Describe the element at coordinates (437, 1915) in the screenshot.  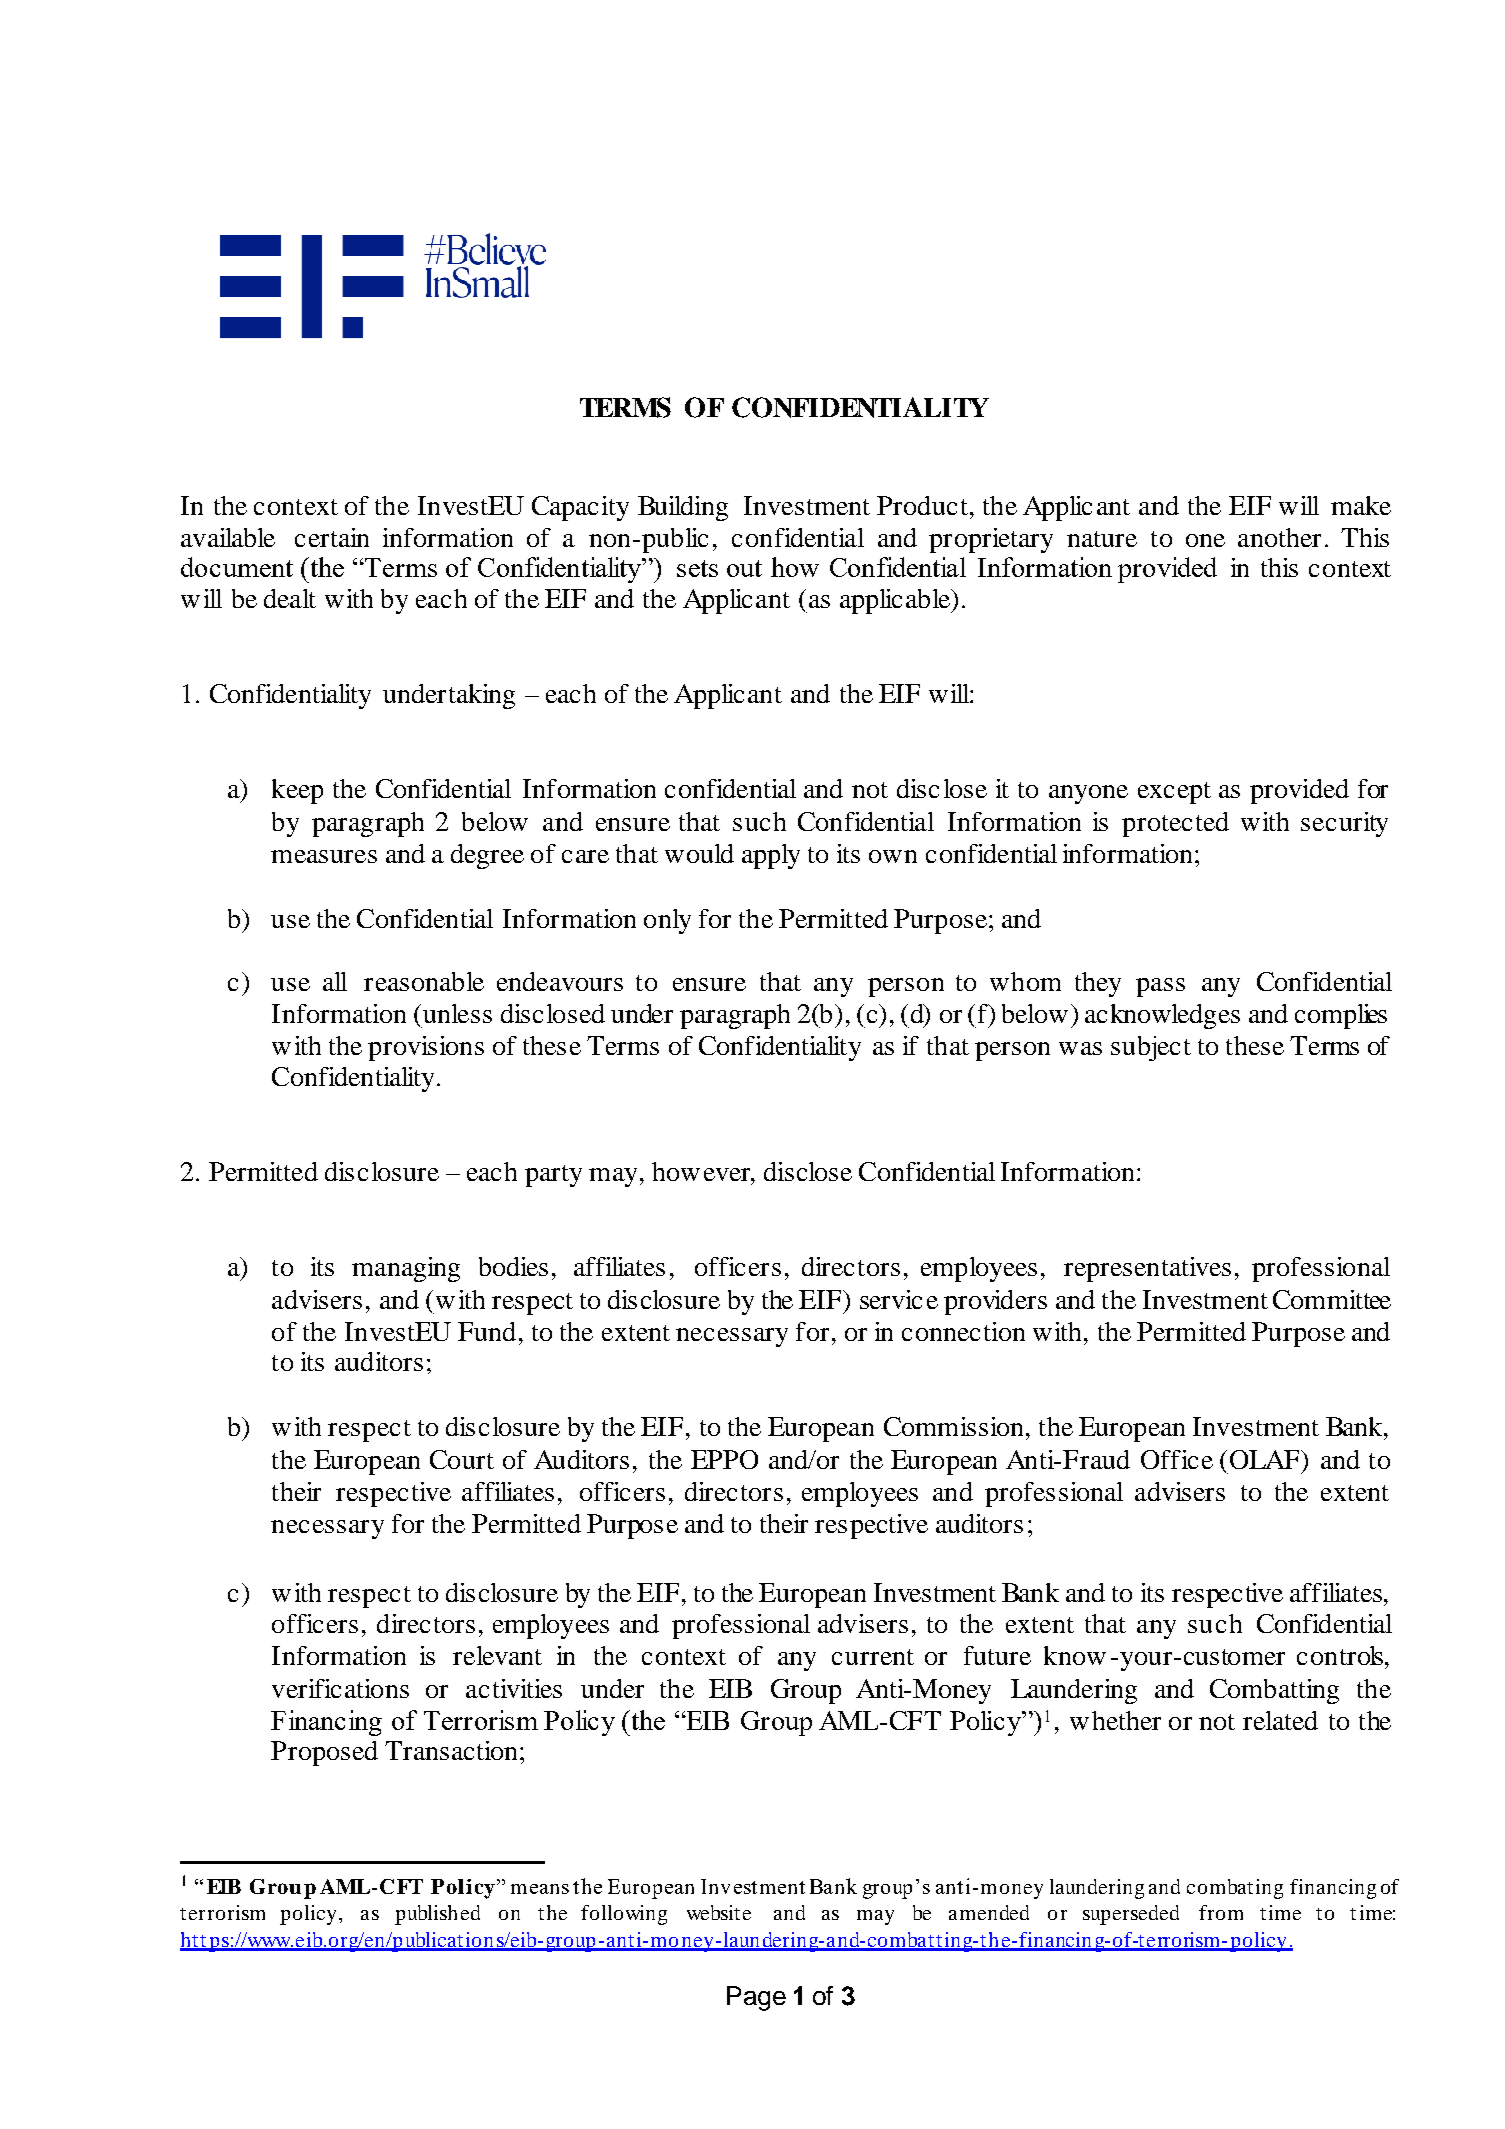
I see `published` at that location.
